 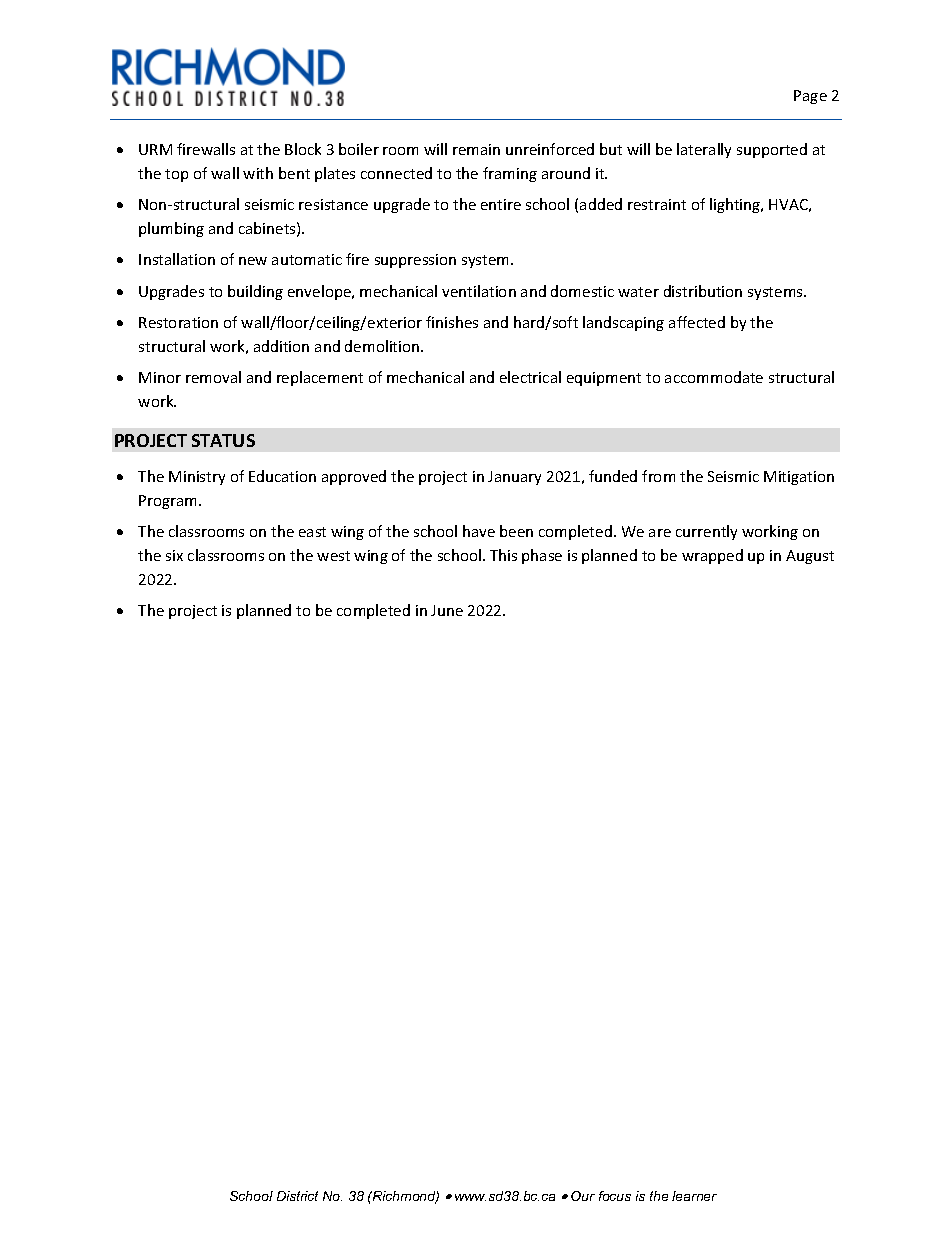 What do you see at coordinates (297, 1196) in the image?
I see `District` at bounding box center [297, 1196].
